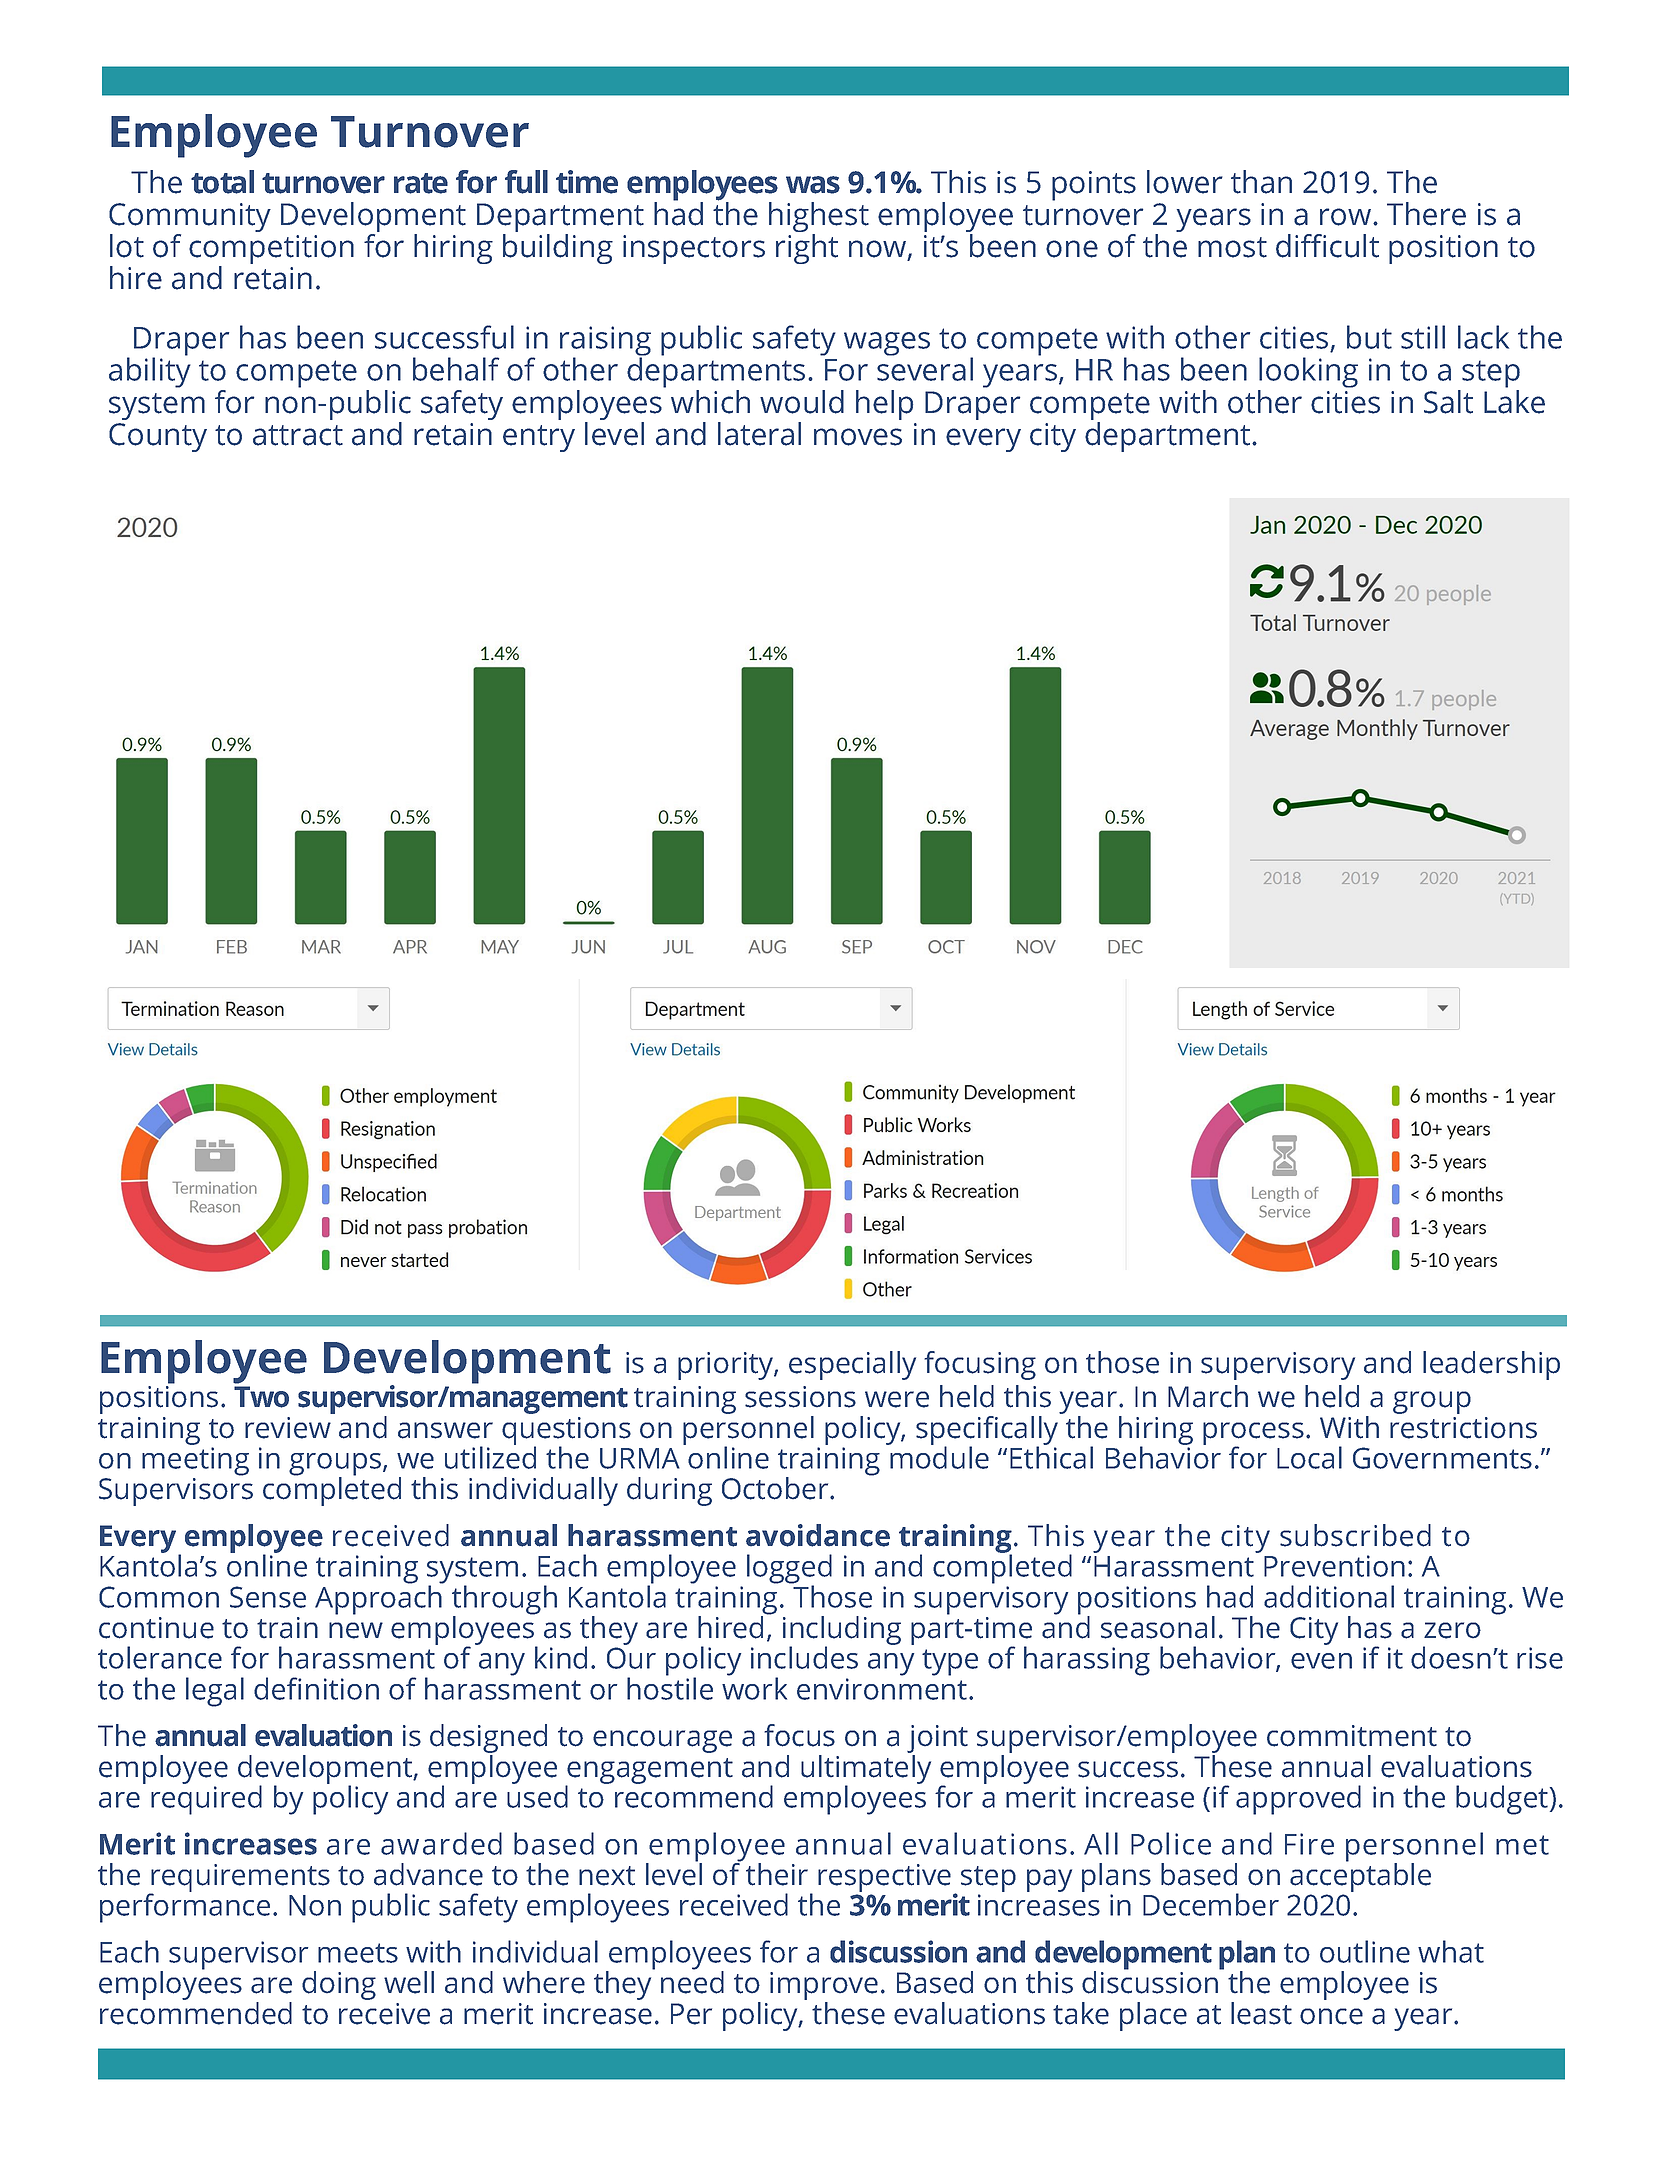 This page has height=2158, width=1667. I want to click on moves, so click(858, 437).
